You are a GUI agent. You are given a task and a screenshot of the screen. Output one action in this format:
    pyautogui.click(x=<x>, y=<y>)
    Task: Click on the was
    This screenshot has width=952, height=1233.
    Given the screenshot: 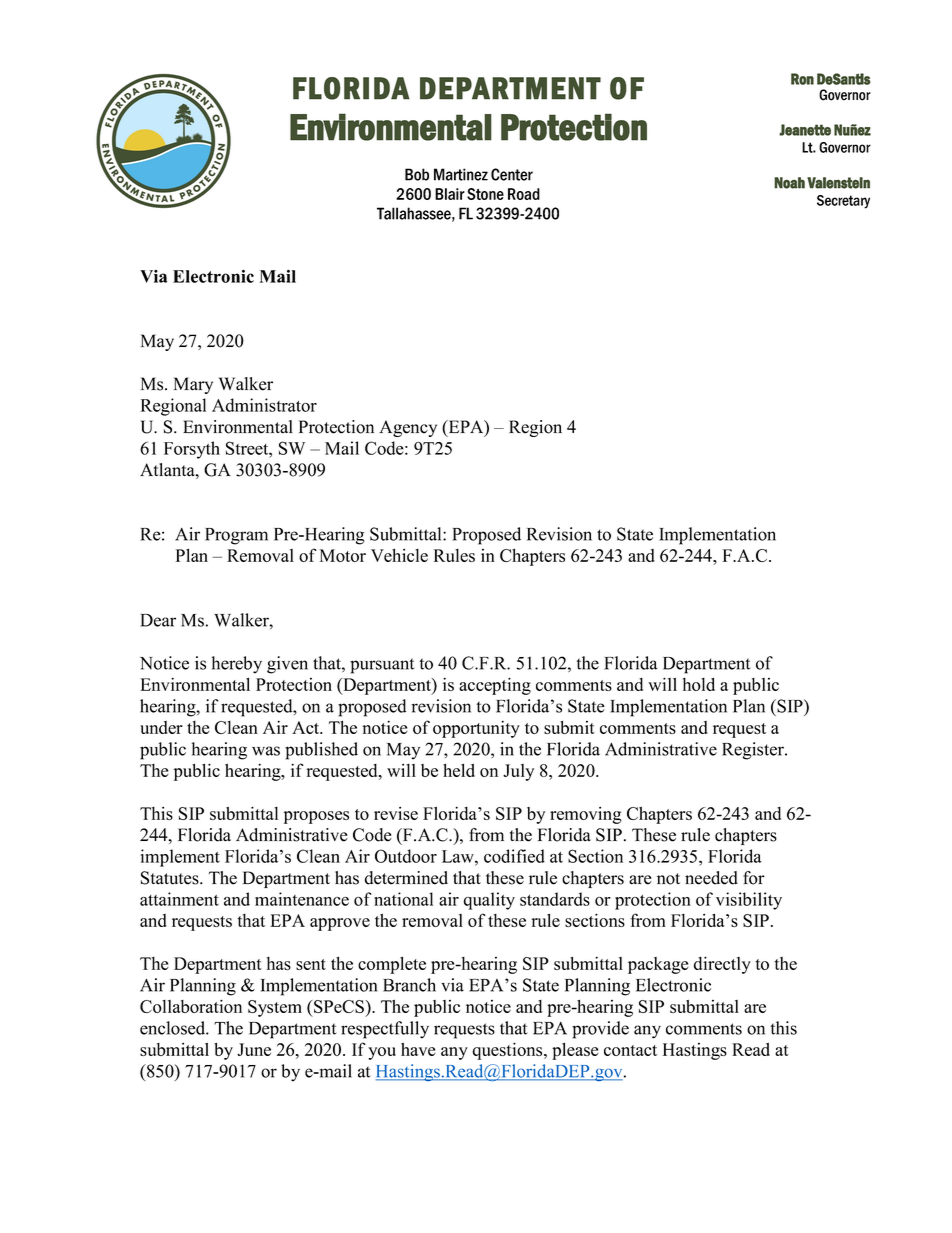 What is the action you would take?
    pyautogui.click(x=266, y=751)
